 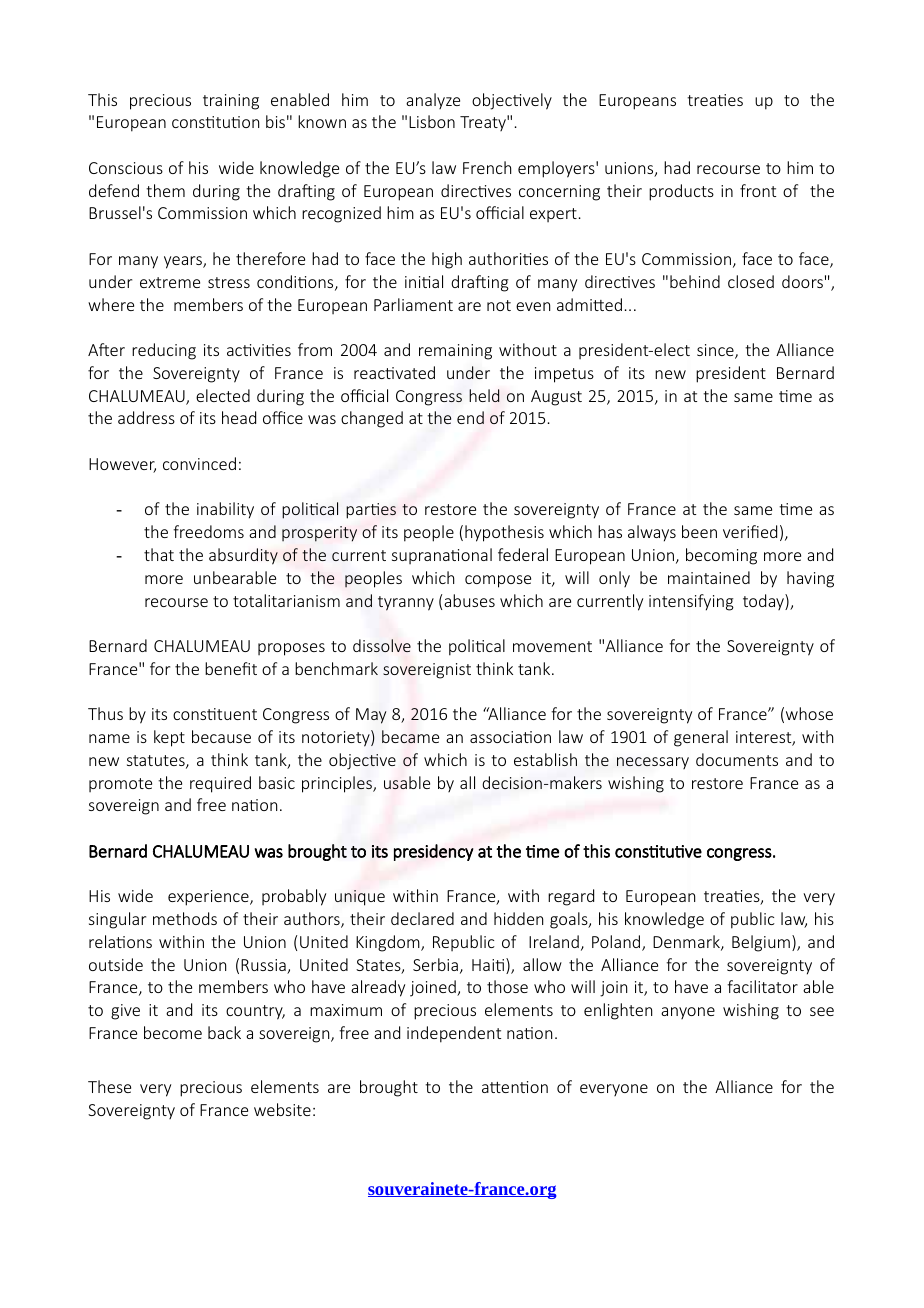 I want to click on that, so click(x=159, y=554).
